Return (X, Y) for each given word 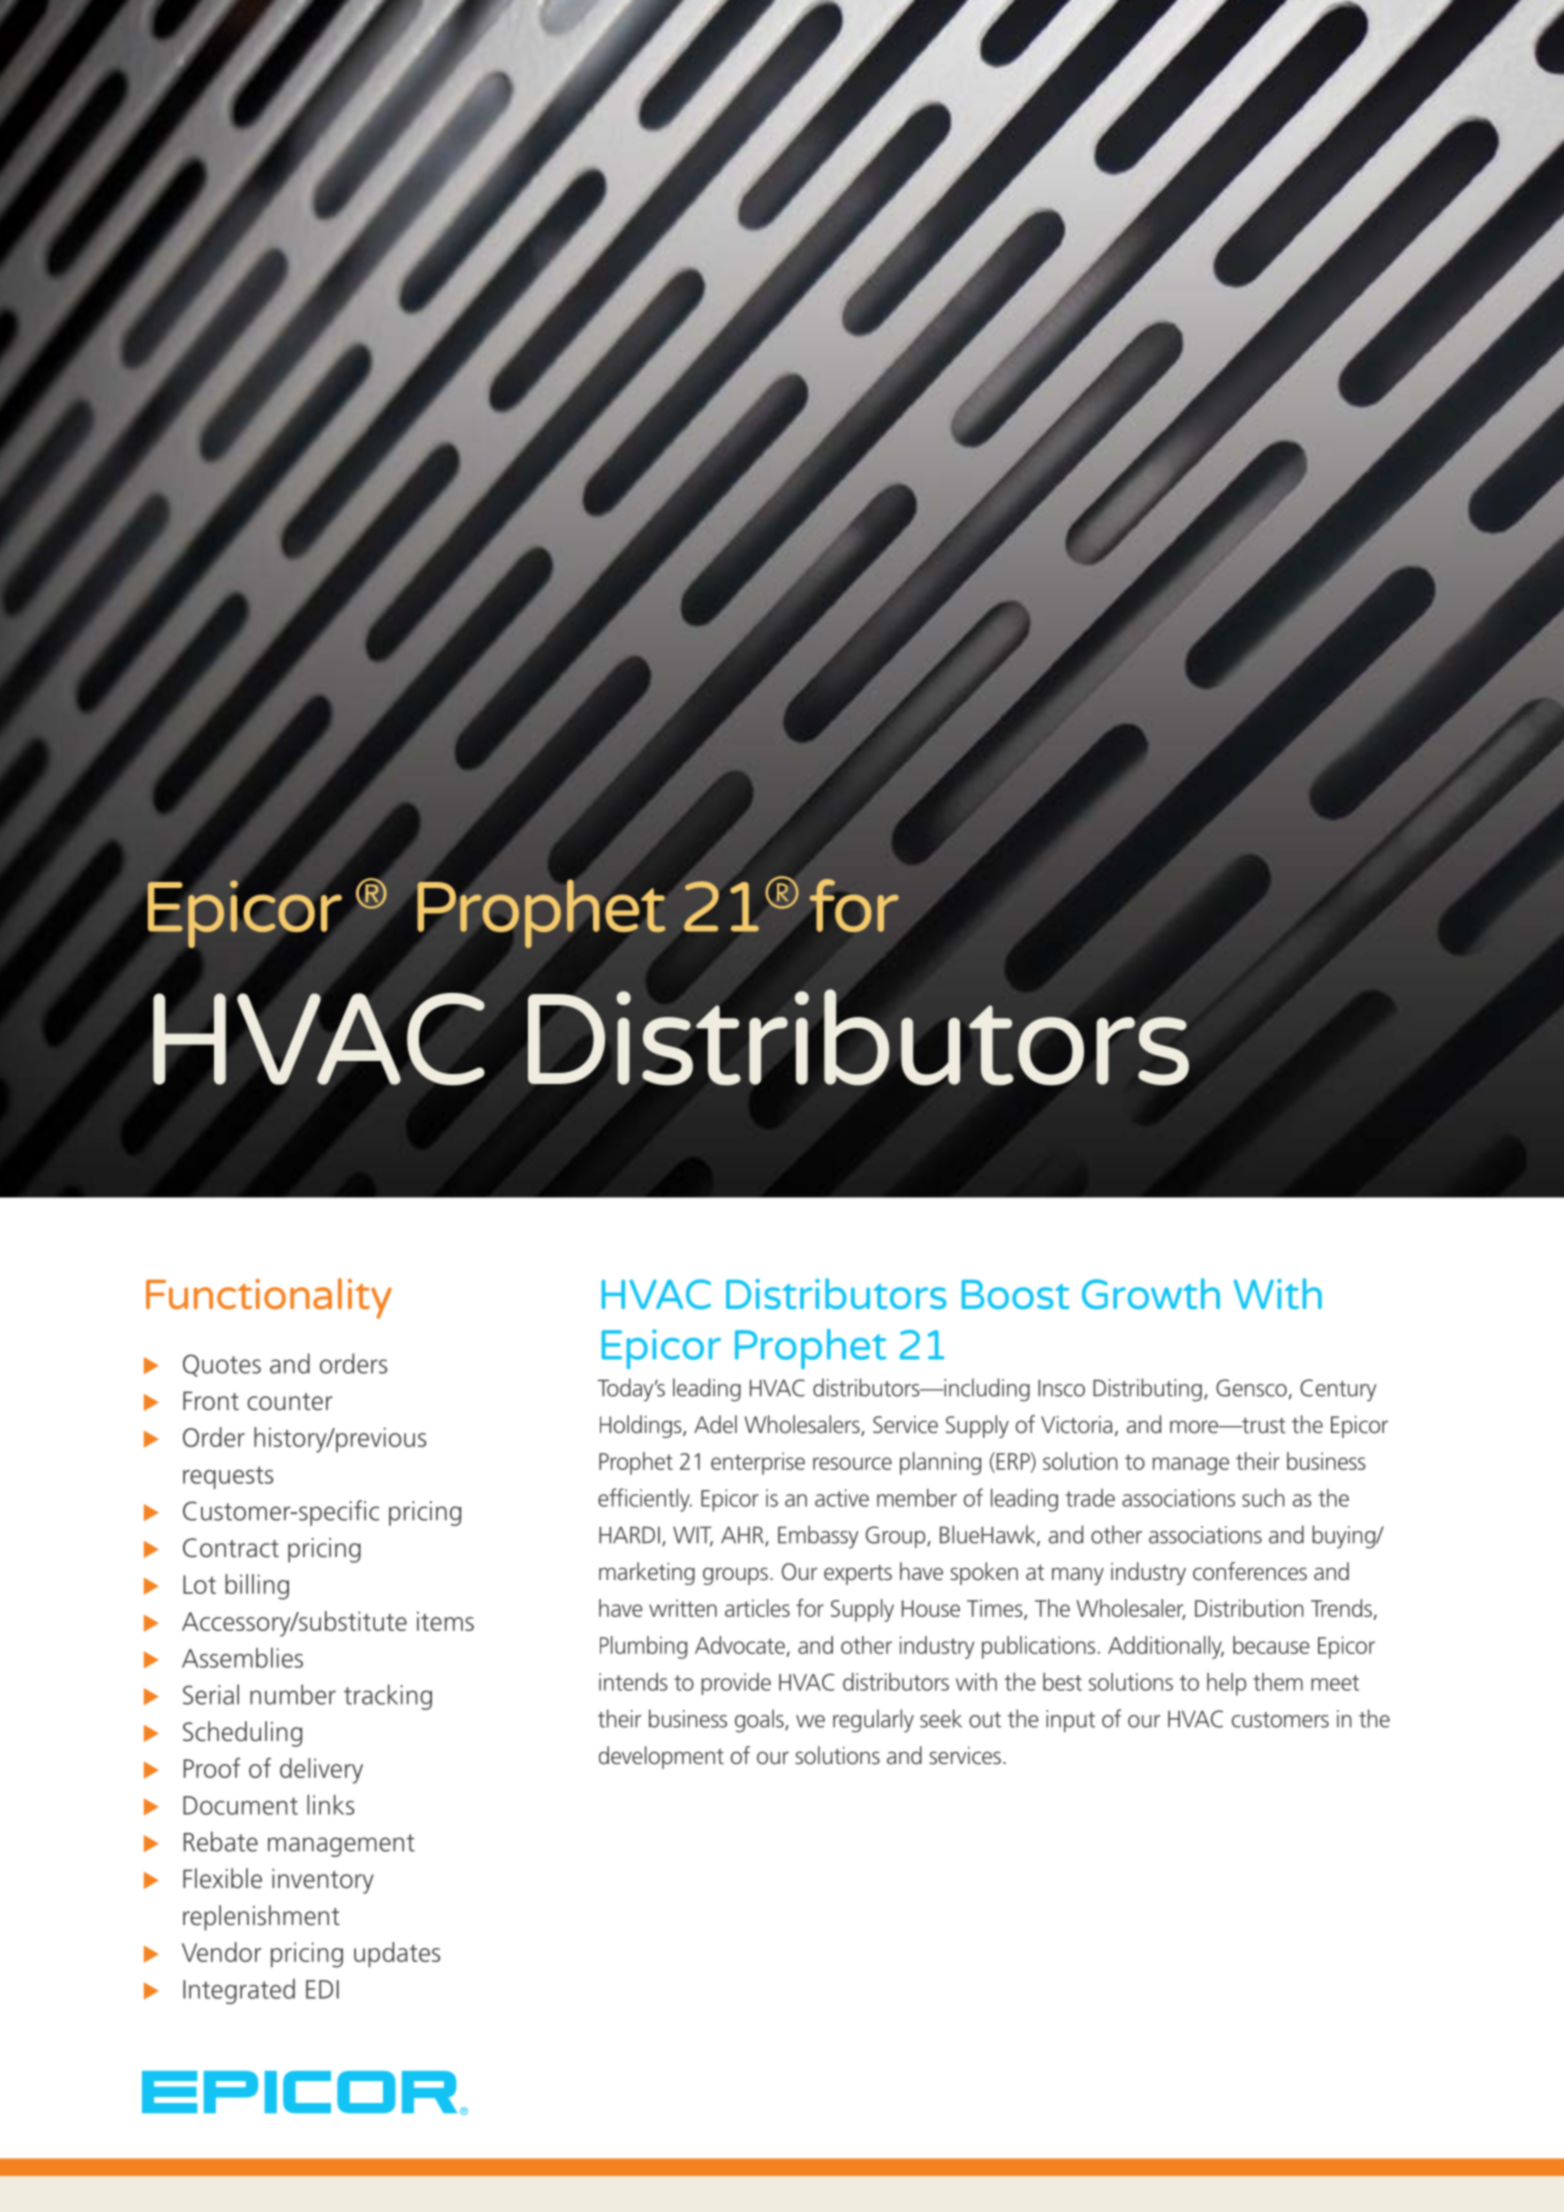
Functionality (269, 1298)
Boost (1016, 1294)
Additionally (1166, 1647)
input (1070, 1721)
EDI (322, 1989)
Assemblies (242, 1658)
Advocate (740, 1645)
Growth (1151, 1293)
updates (397, 1955)
